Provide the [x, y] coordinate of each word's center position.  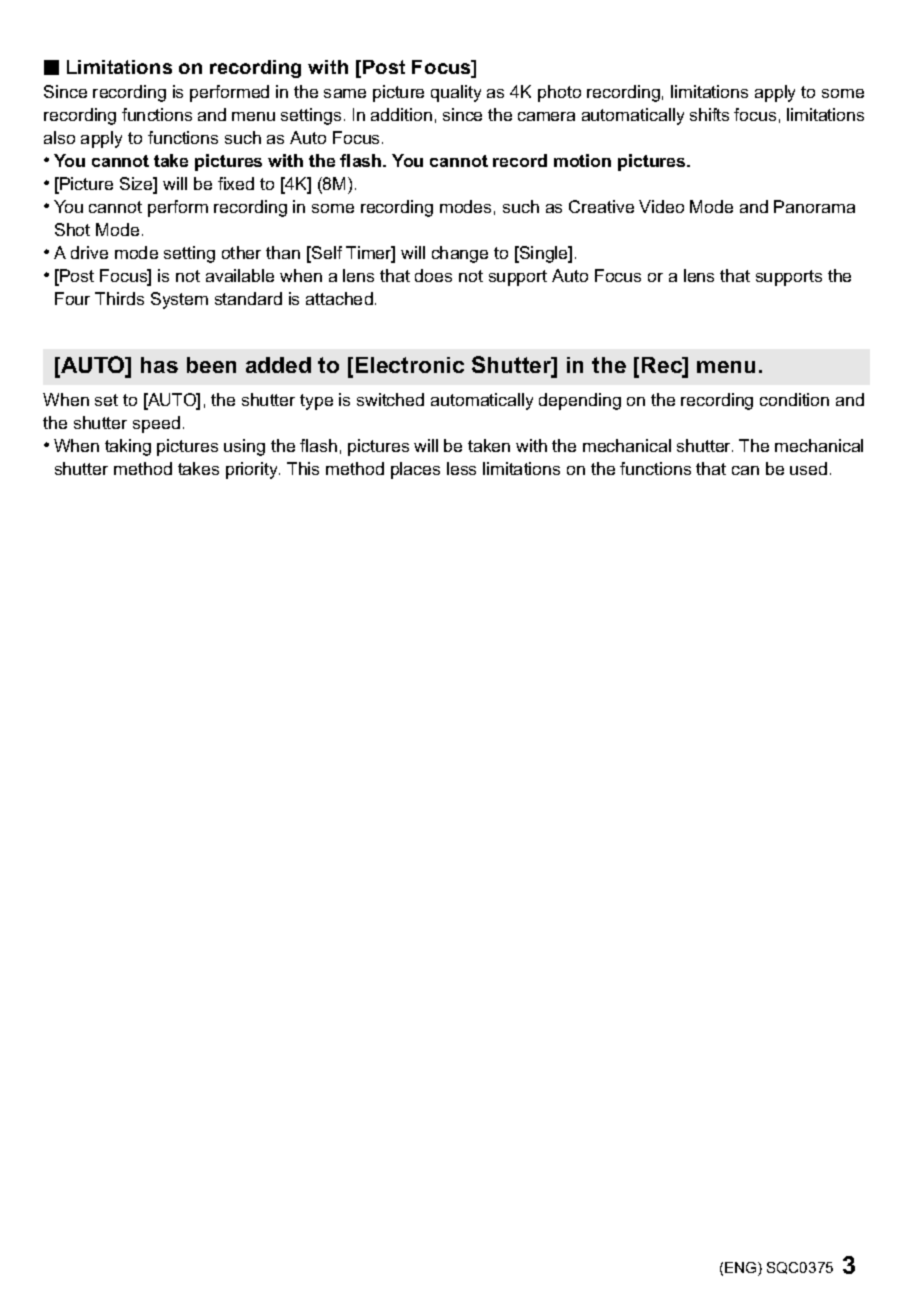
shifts [709, 114]
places [415, 470]
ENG [742, 1269]
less [461, 468]
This [303, 468]
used [808, 468]
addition [401, 114]
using [244, 447]
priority [253, 470]
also [59, 137]
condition [794, 399]
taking [128, 447]
